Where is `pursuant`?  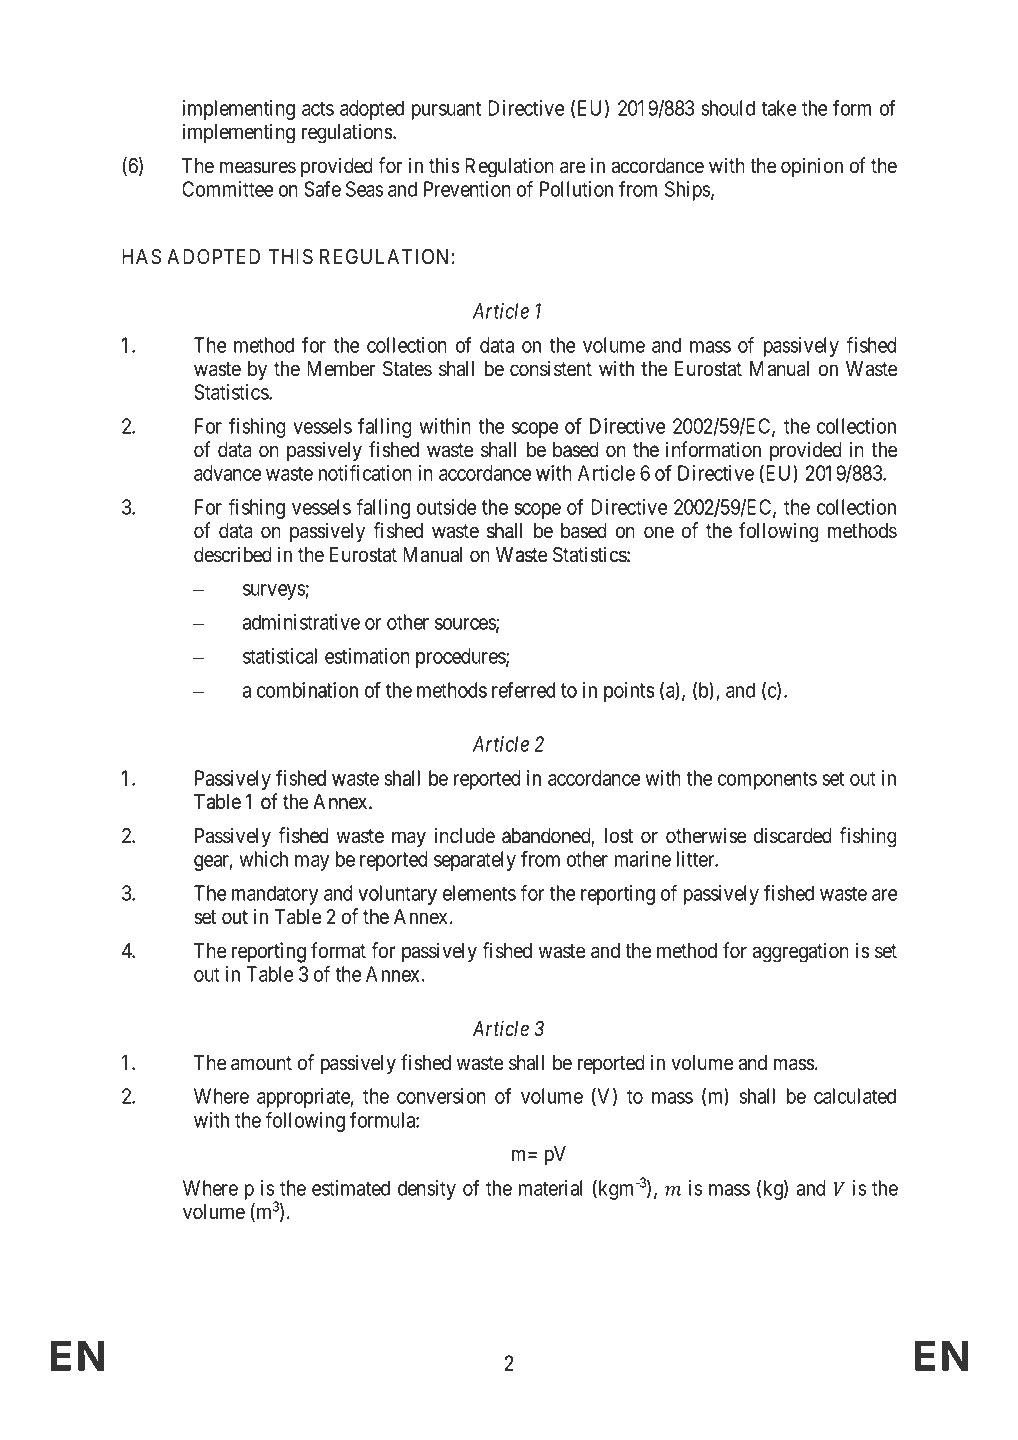
pursuant is located at coordinates (446, 110).
